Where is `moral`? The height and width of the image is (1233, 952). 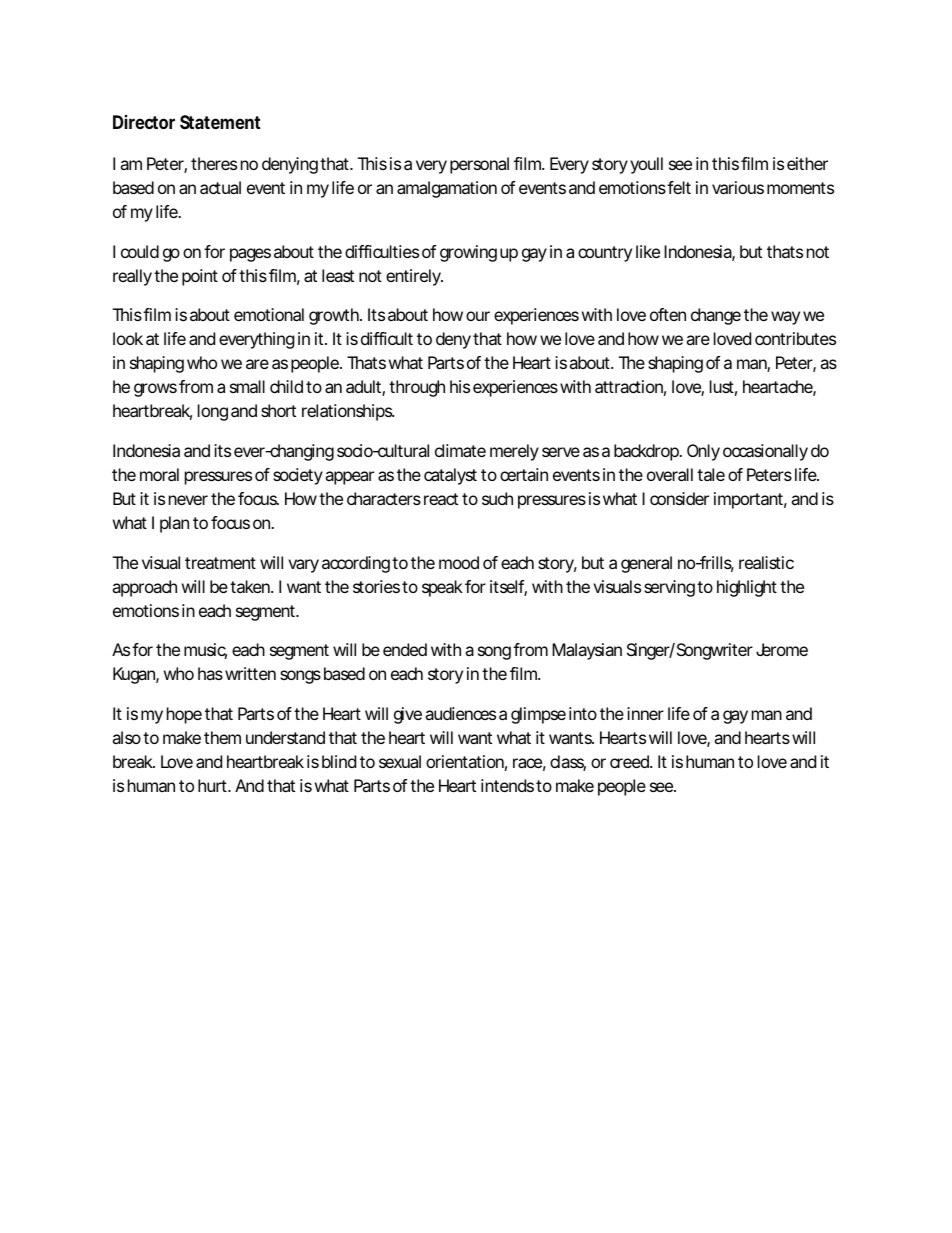
moral is located at coordinates (159, 474).
